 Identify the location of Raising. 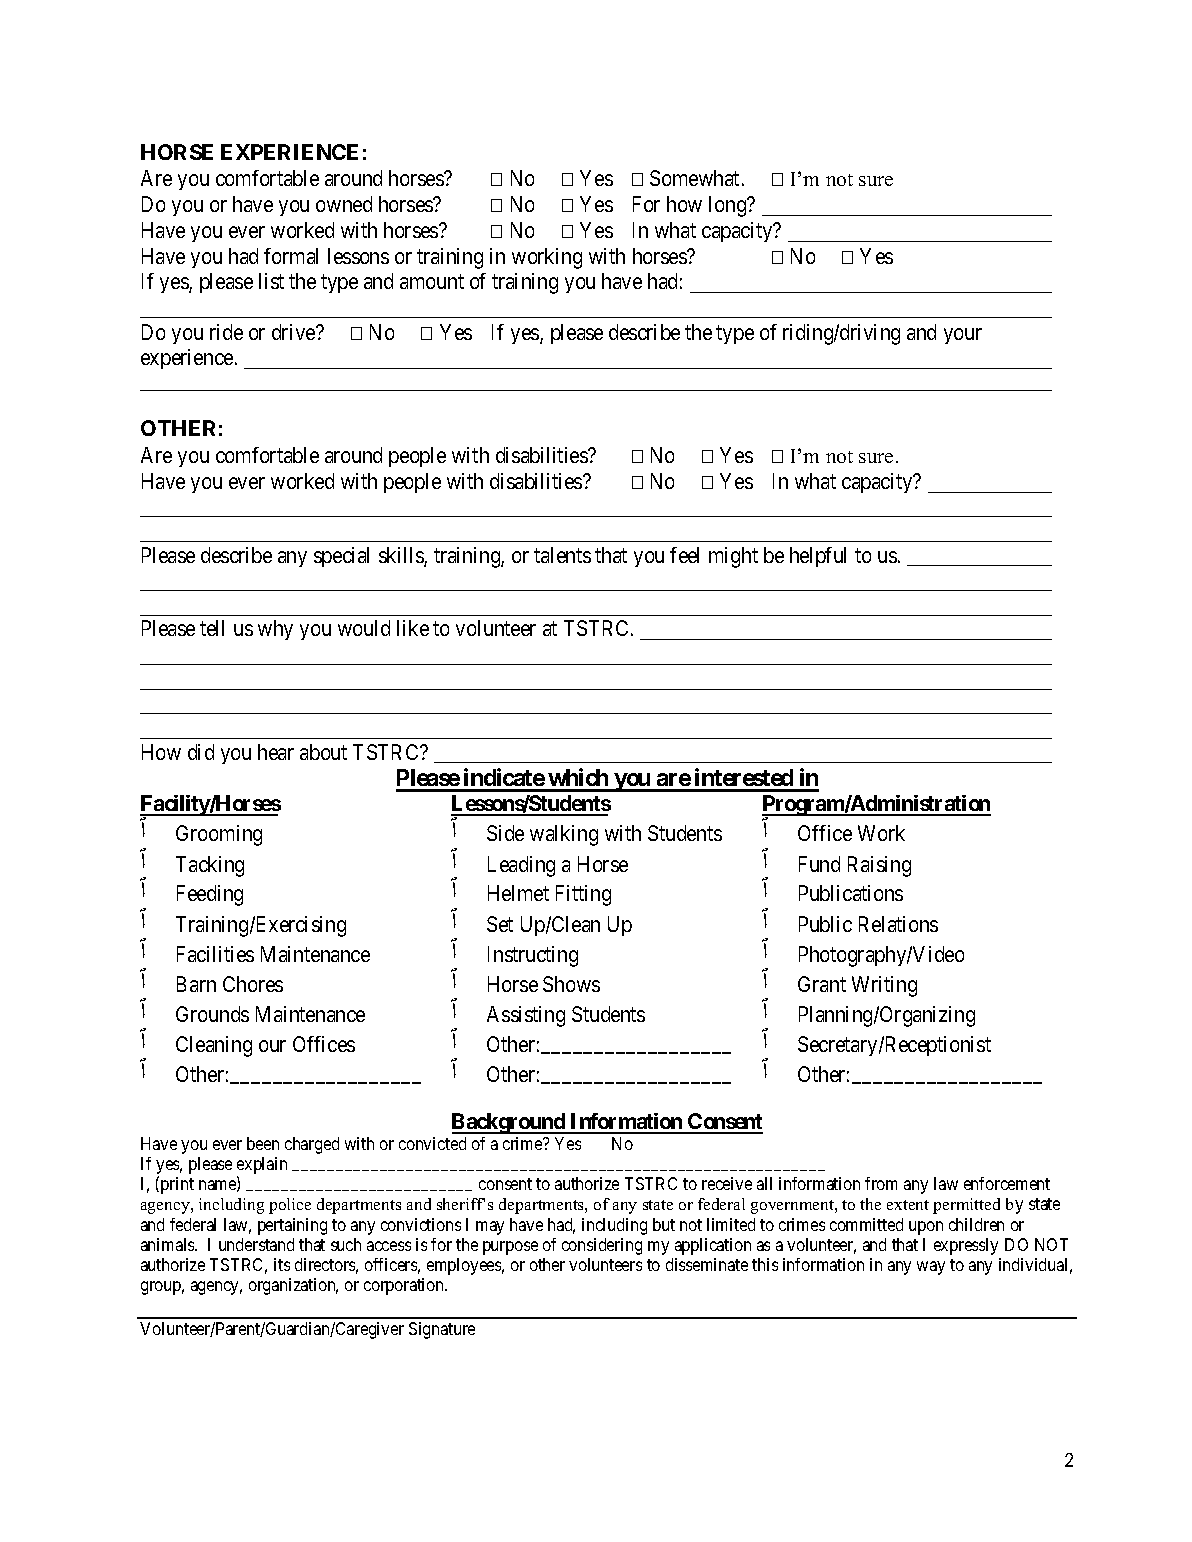
(879, 866).
